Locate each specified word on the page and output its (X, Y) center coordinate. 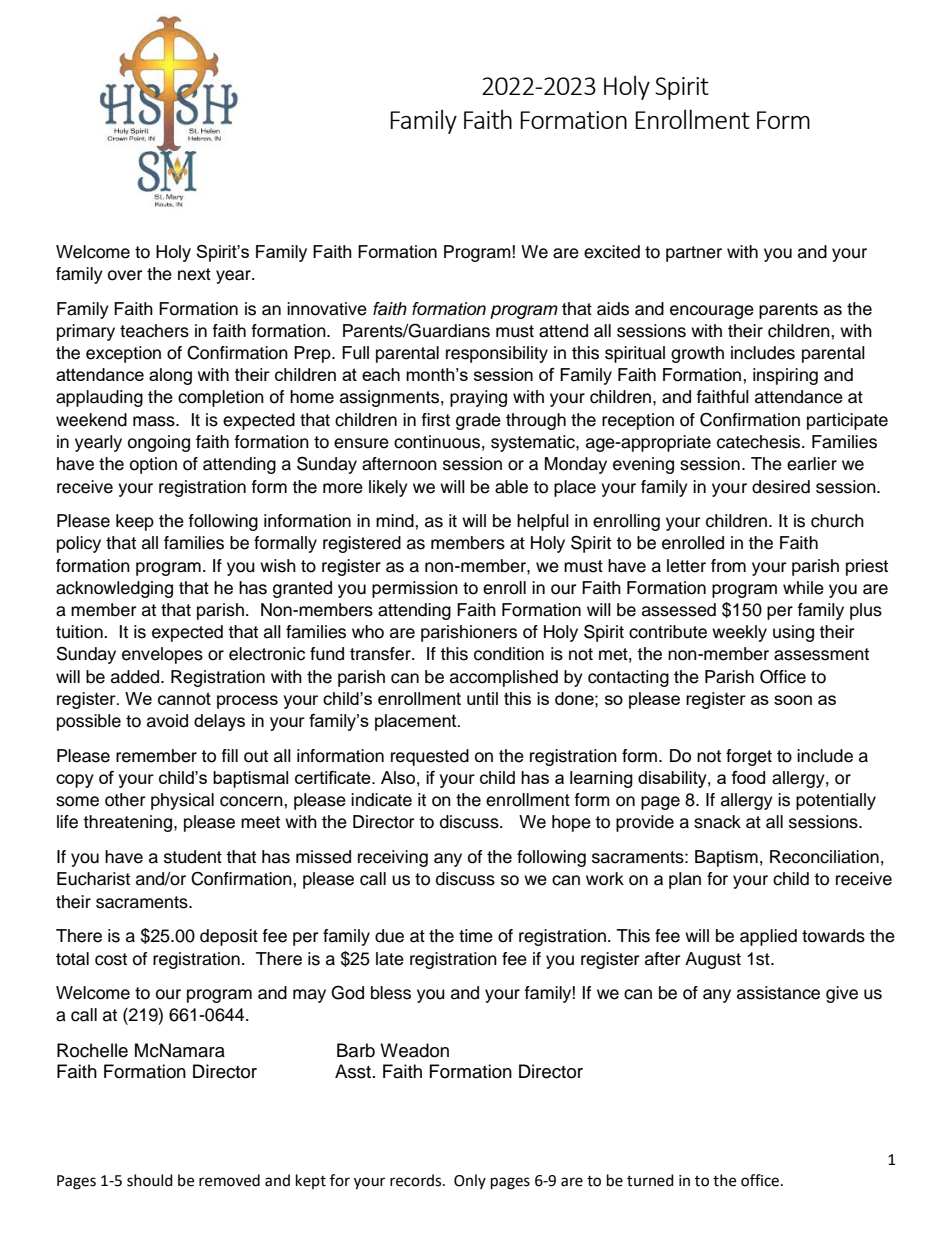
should (150, 1180)
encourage (712, 312)
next (194, 274)
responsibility (497, 354)
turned (650, 1180)
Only (470, 1181)
